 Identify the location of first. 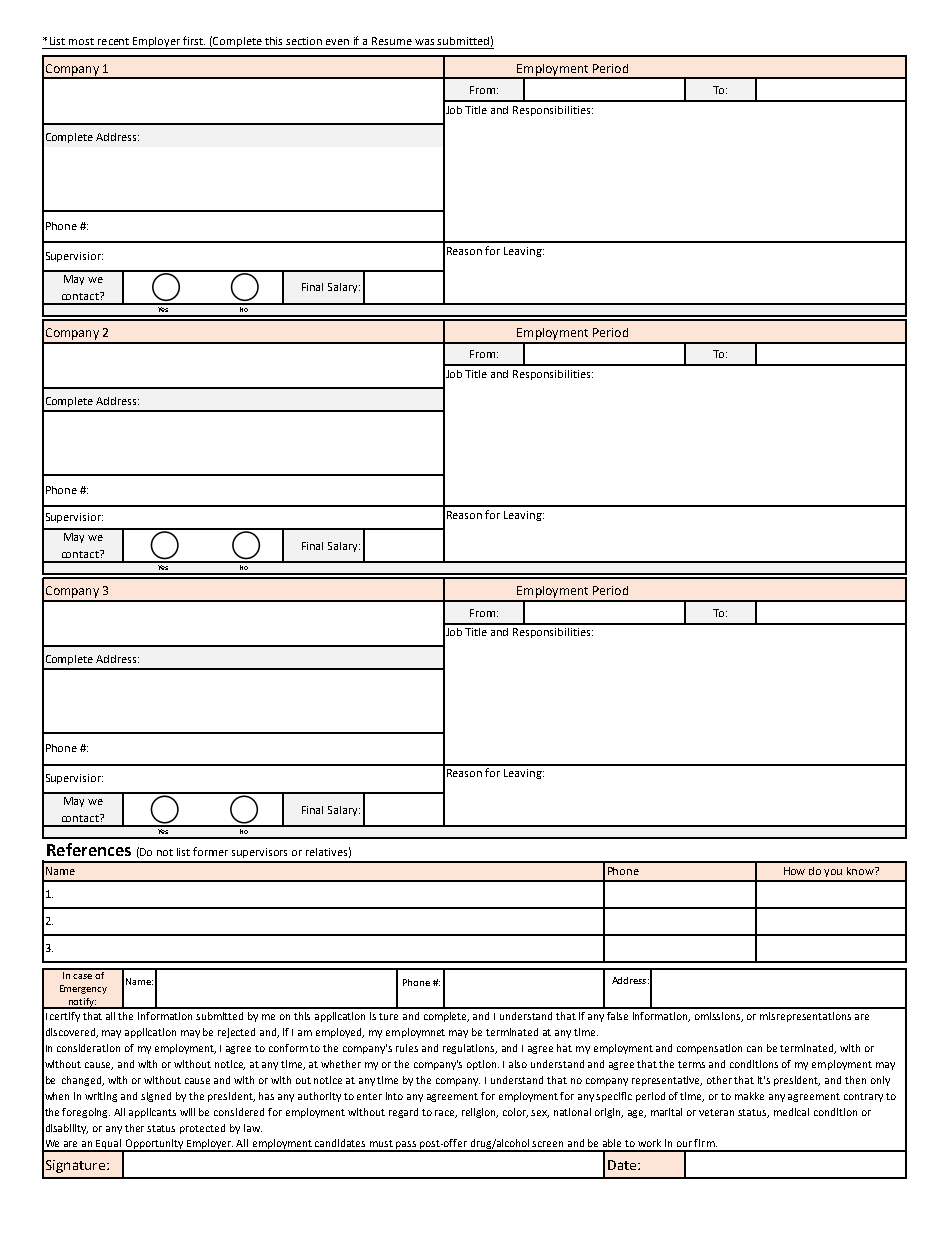
(194, 40).
